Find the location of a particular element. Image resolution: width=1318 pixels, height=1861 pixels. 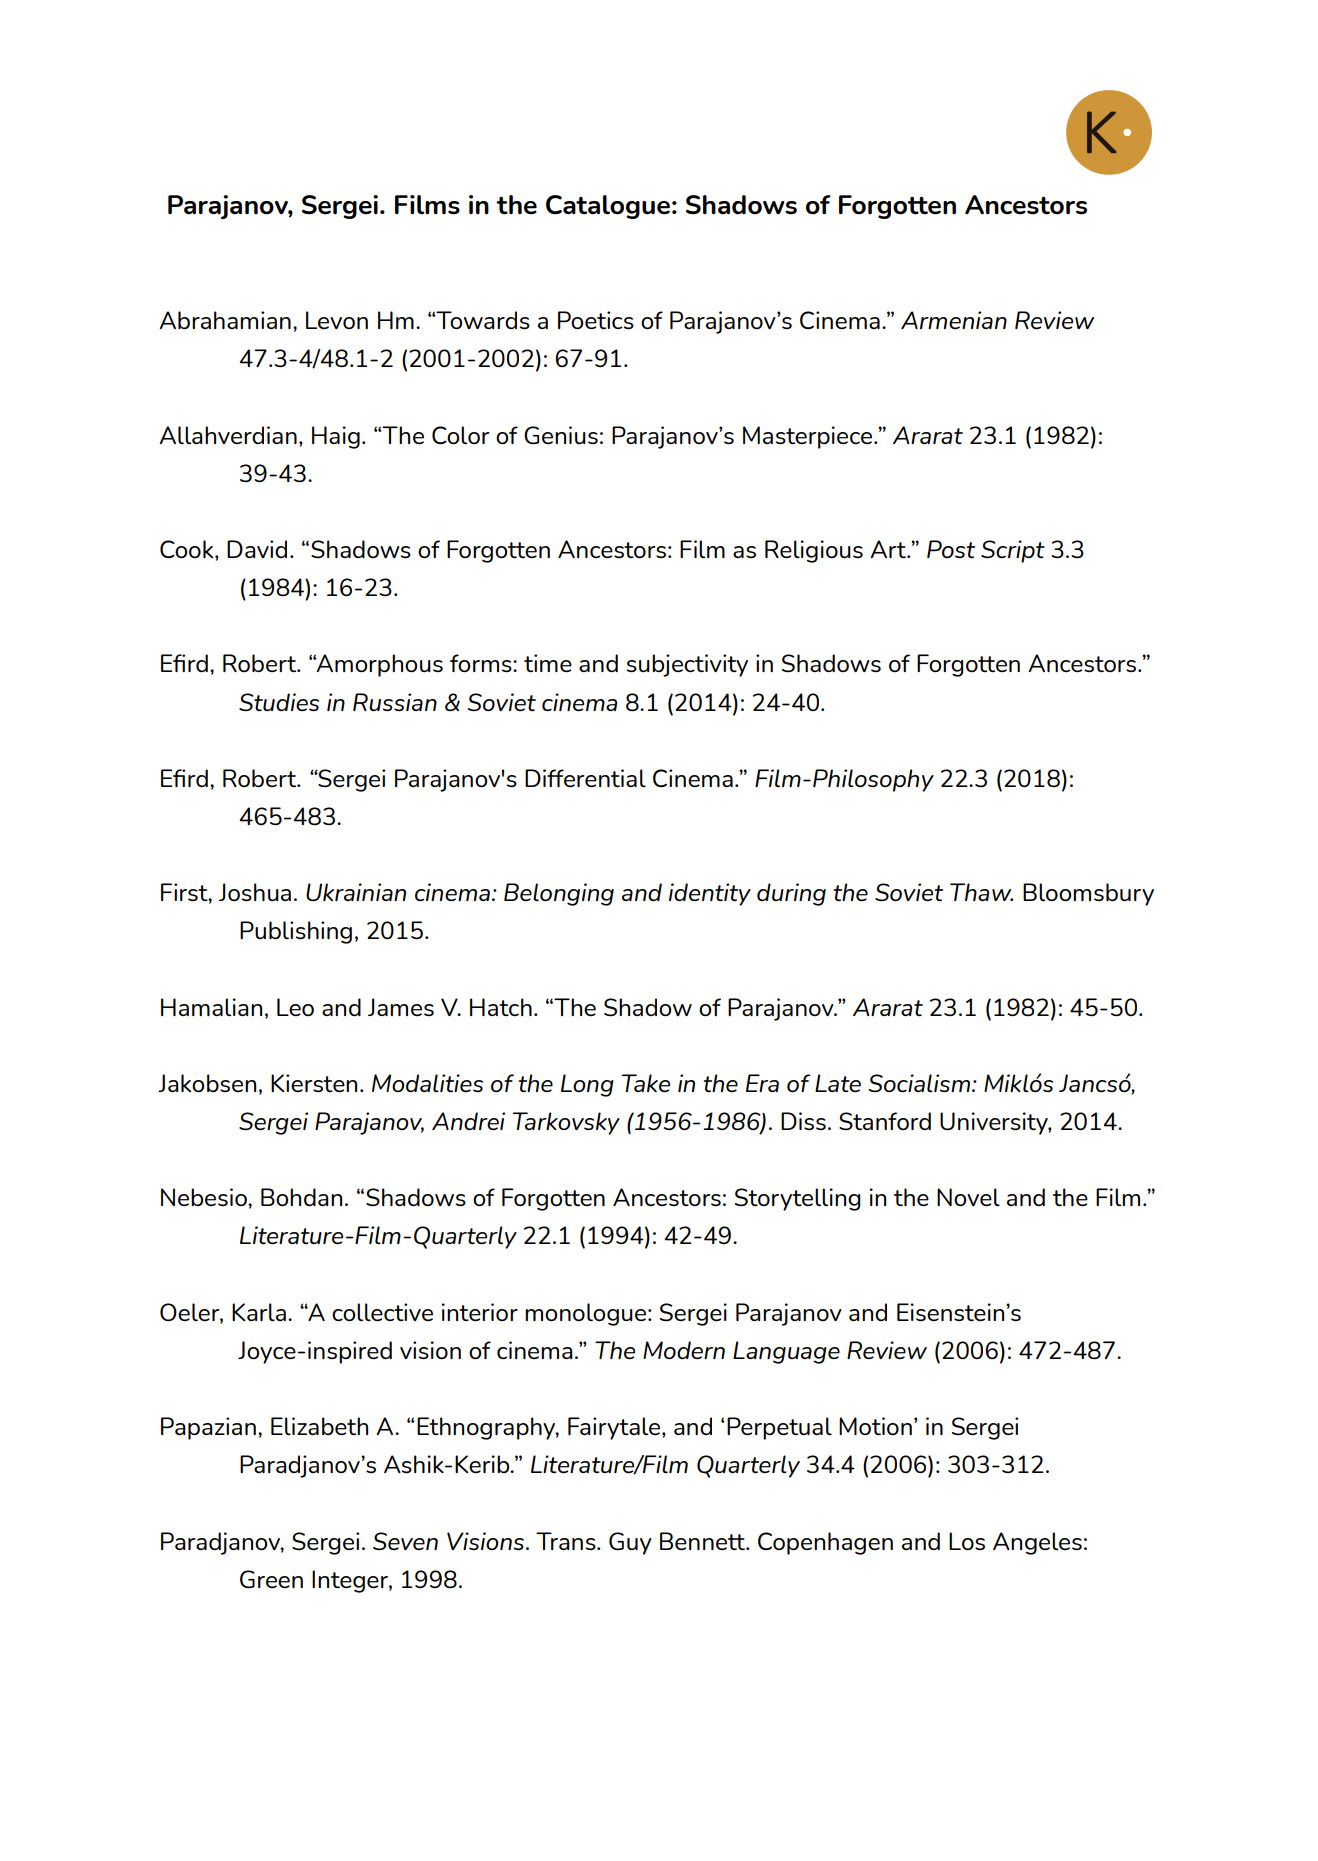

Script is located at coordinates (1013, 551).
